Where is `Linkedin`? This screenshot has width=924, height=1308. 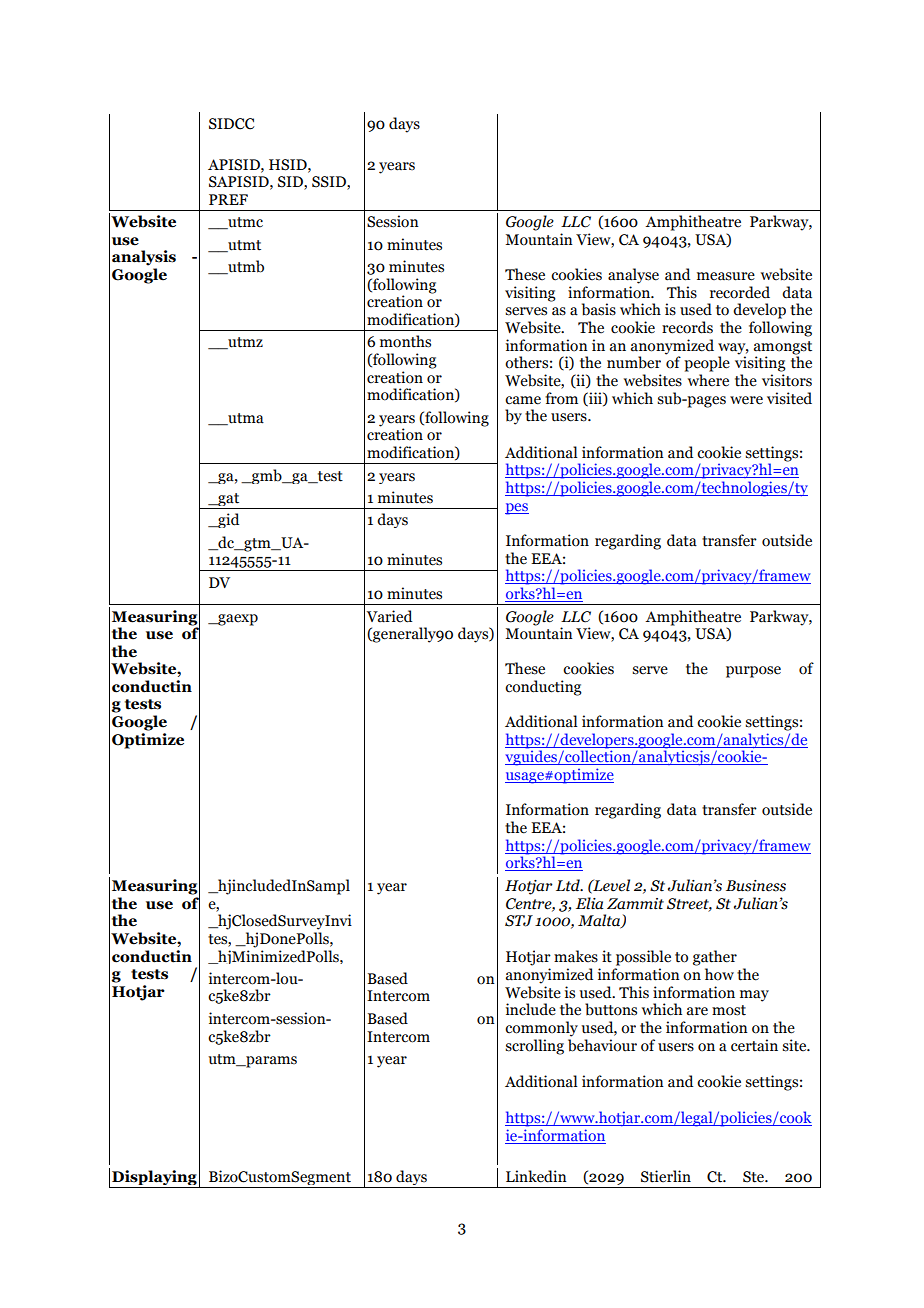 Linkedin is located at coordinates (536, 1176).
